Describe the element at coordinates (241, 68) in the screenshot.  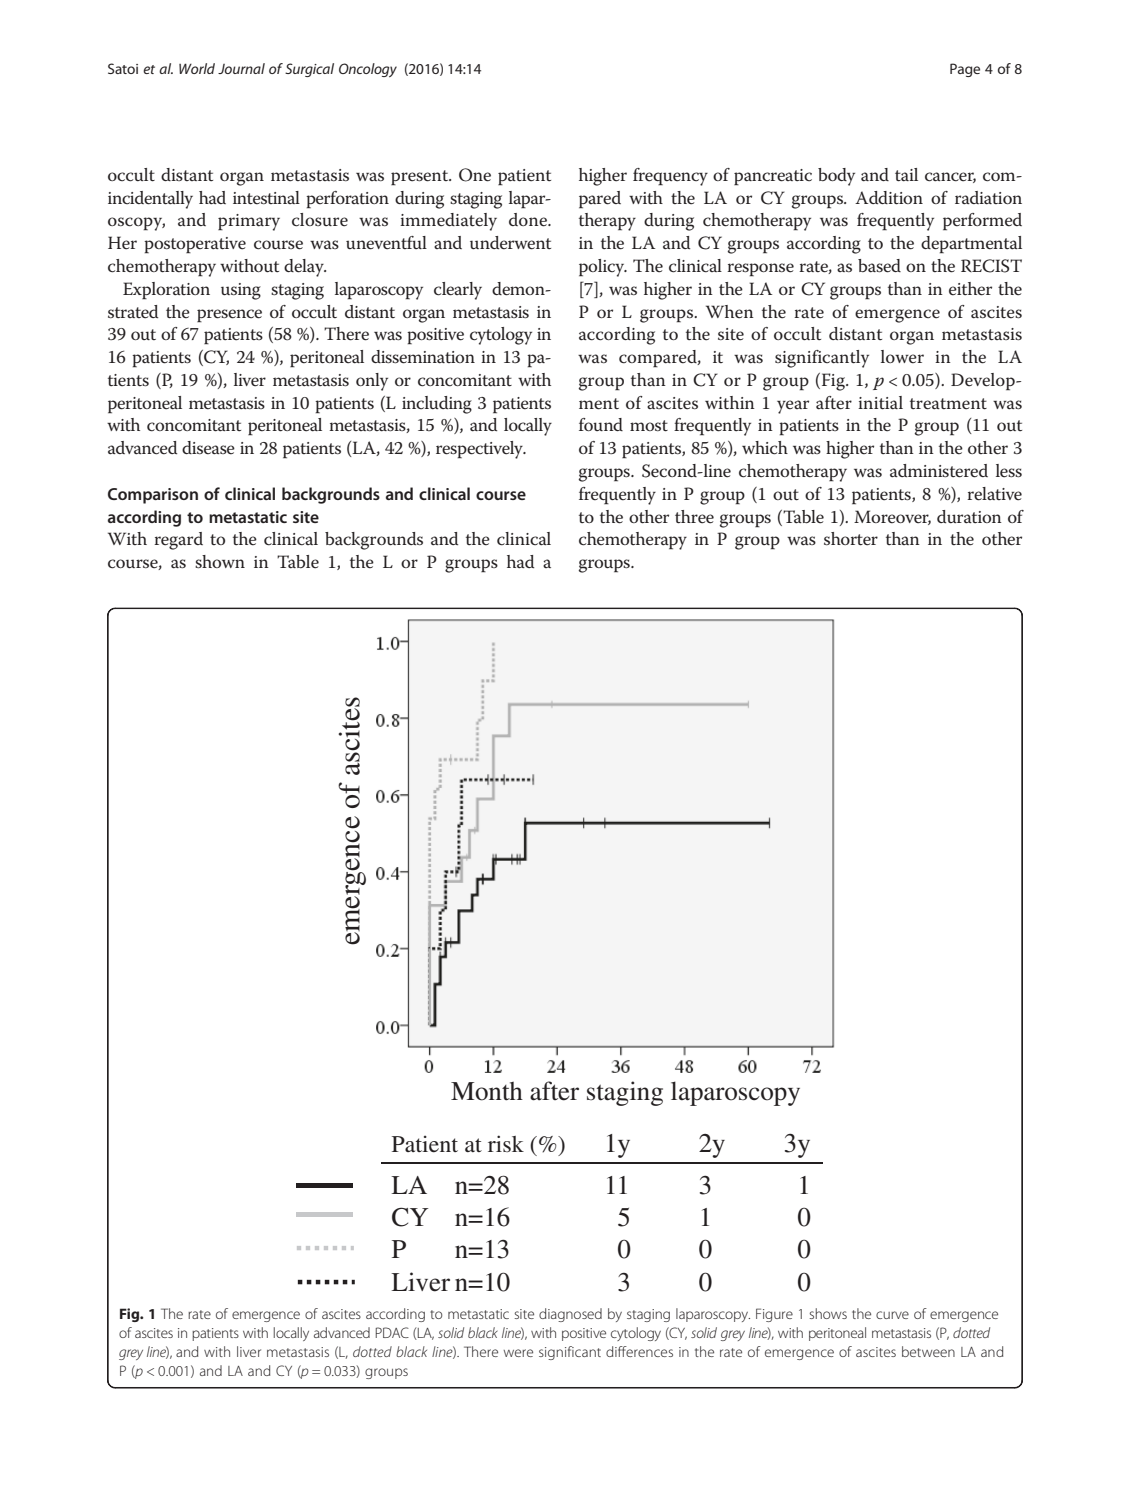
I see `Journal` at that location.
